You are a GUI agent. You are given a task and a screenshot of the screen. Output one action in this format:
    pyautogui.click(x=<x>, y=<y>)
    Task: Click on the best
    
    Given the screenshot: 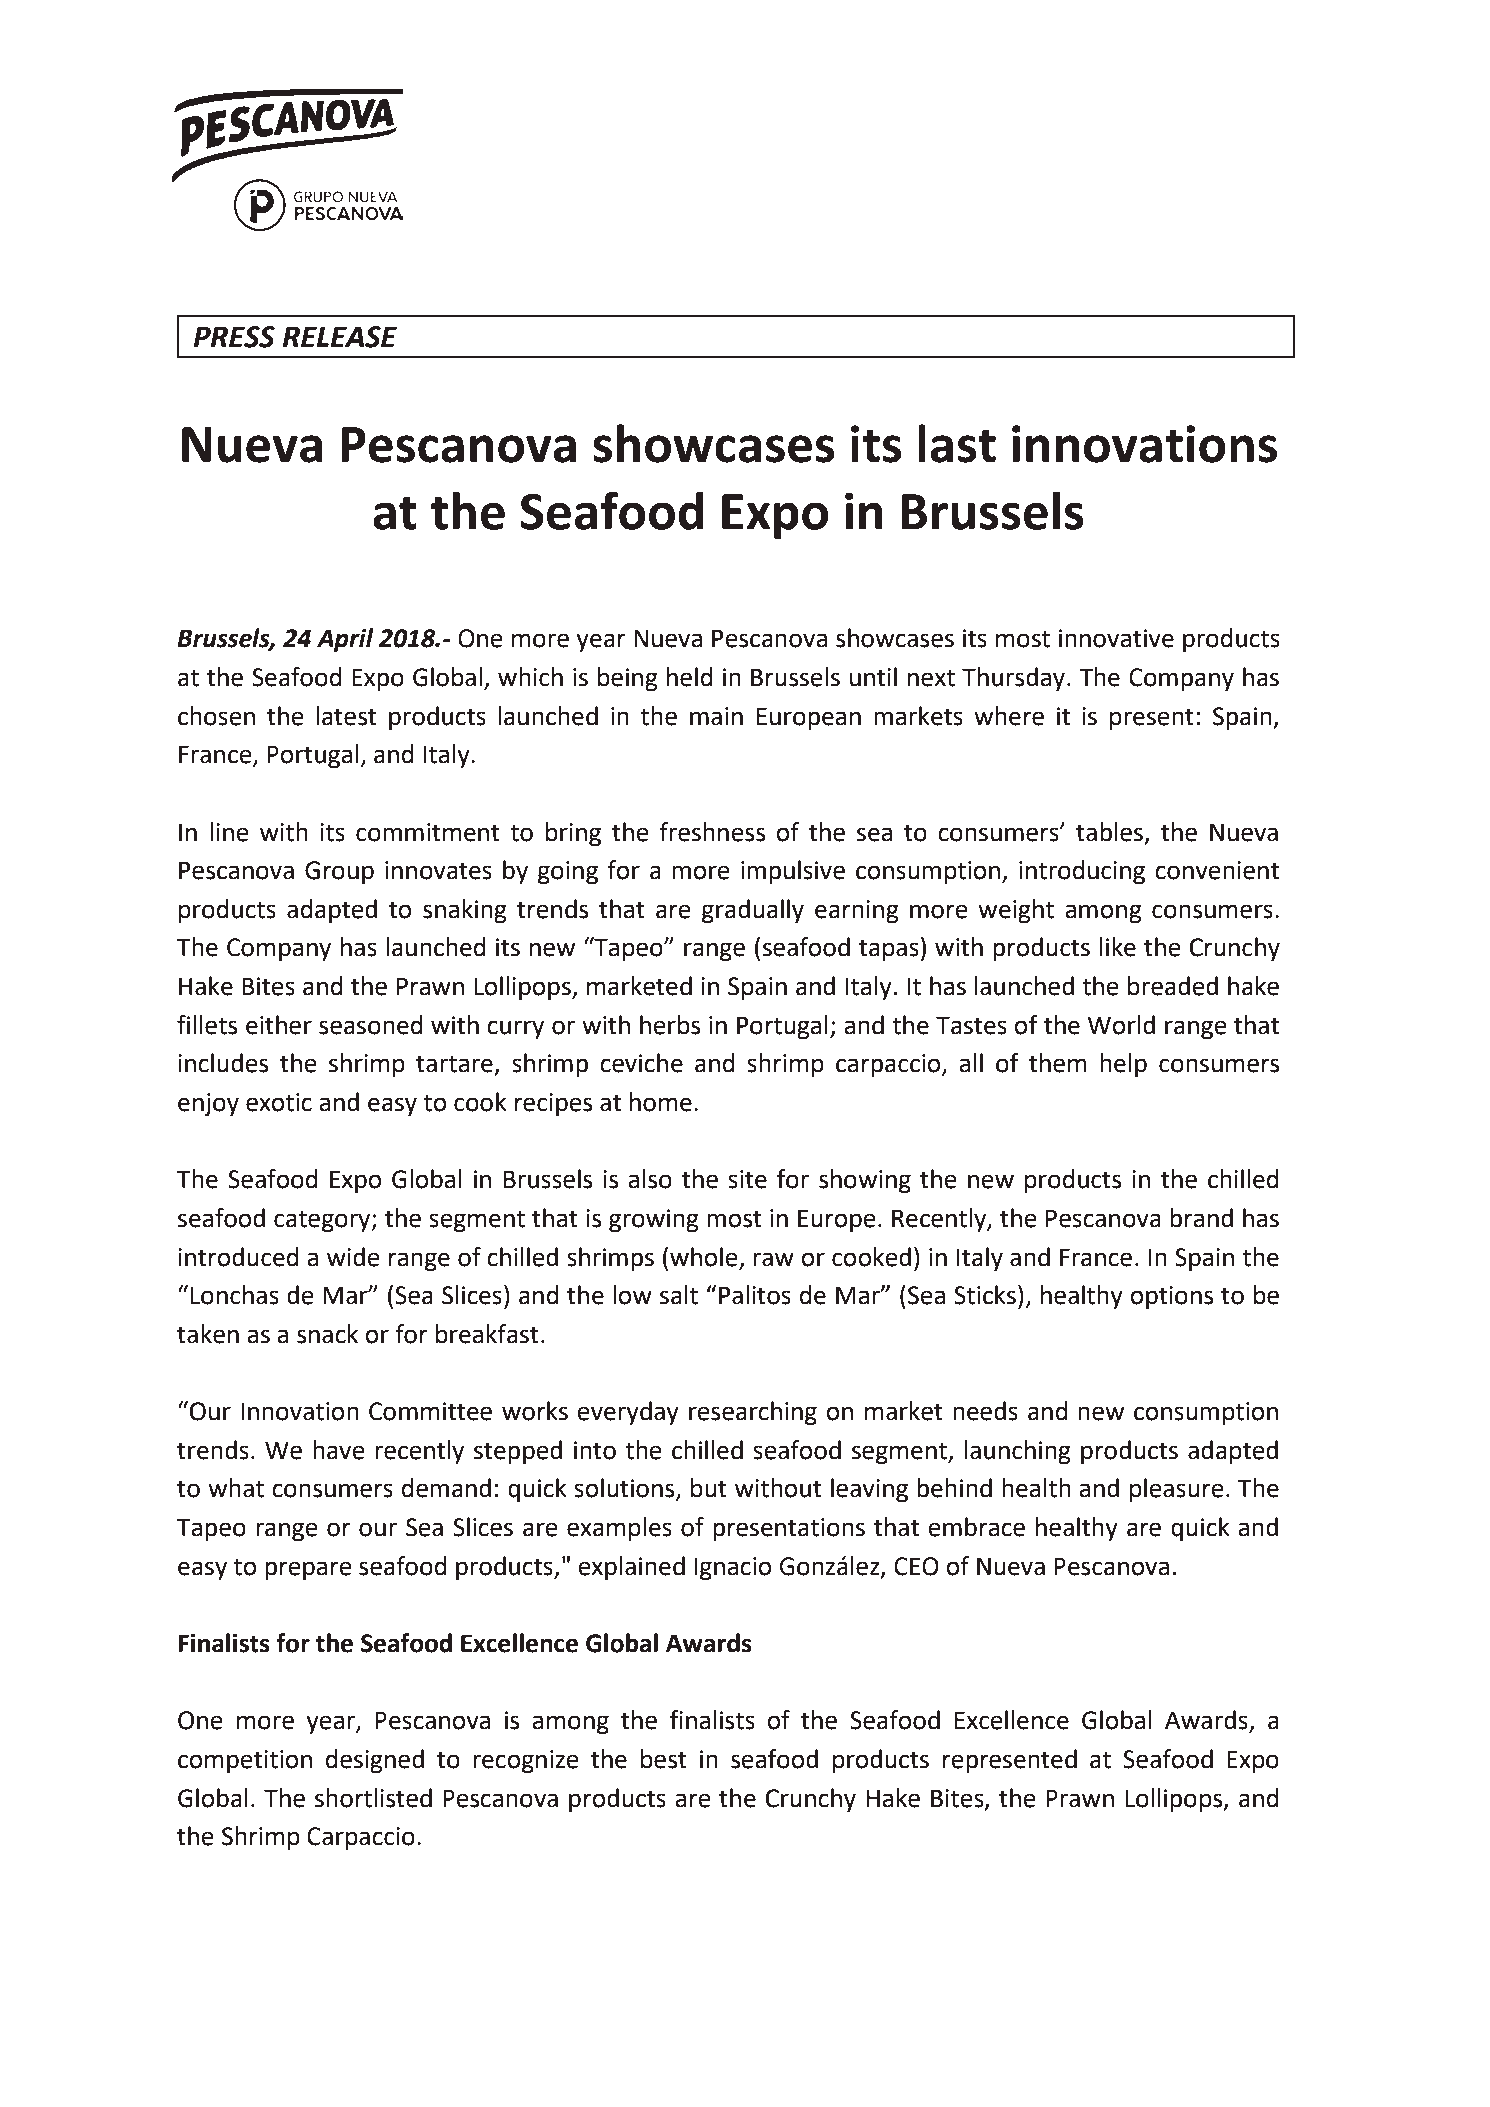 What is the action you would take?
    pyautogui.click(x=664, y=1759)
